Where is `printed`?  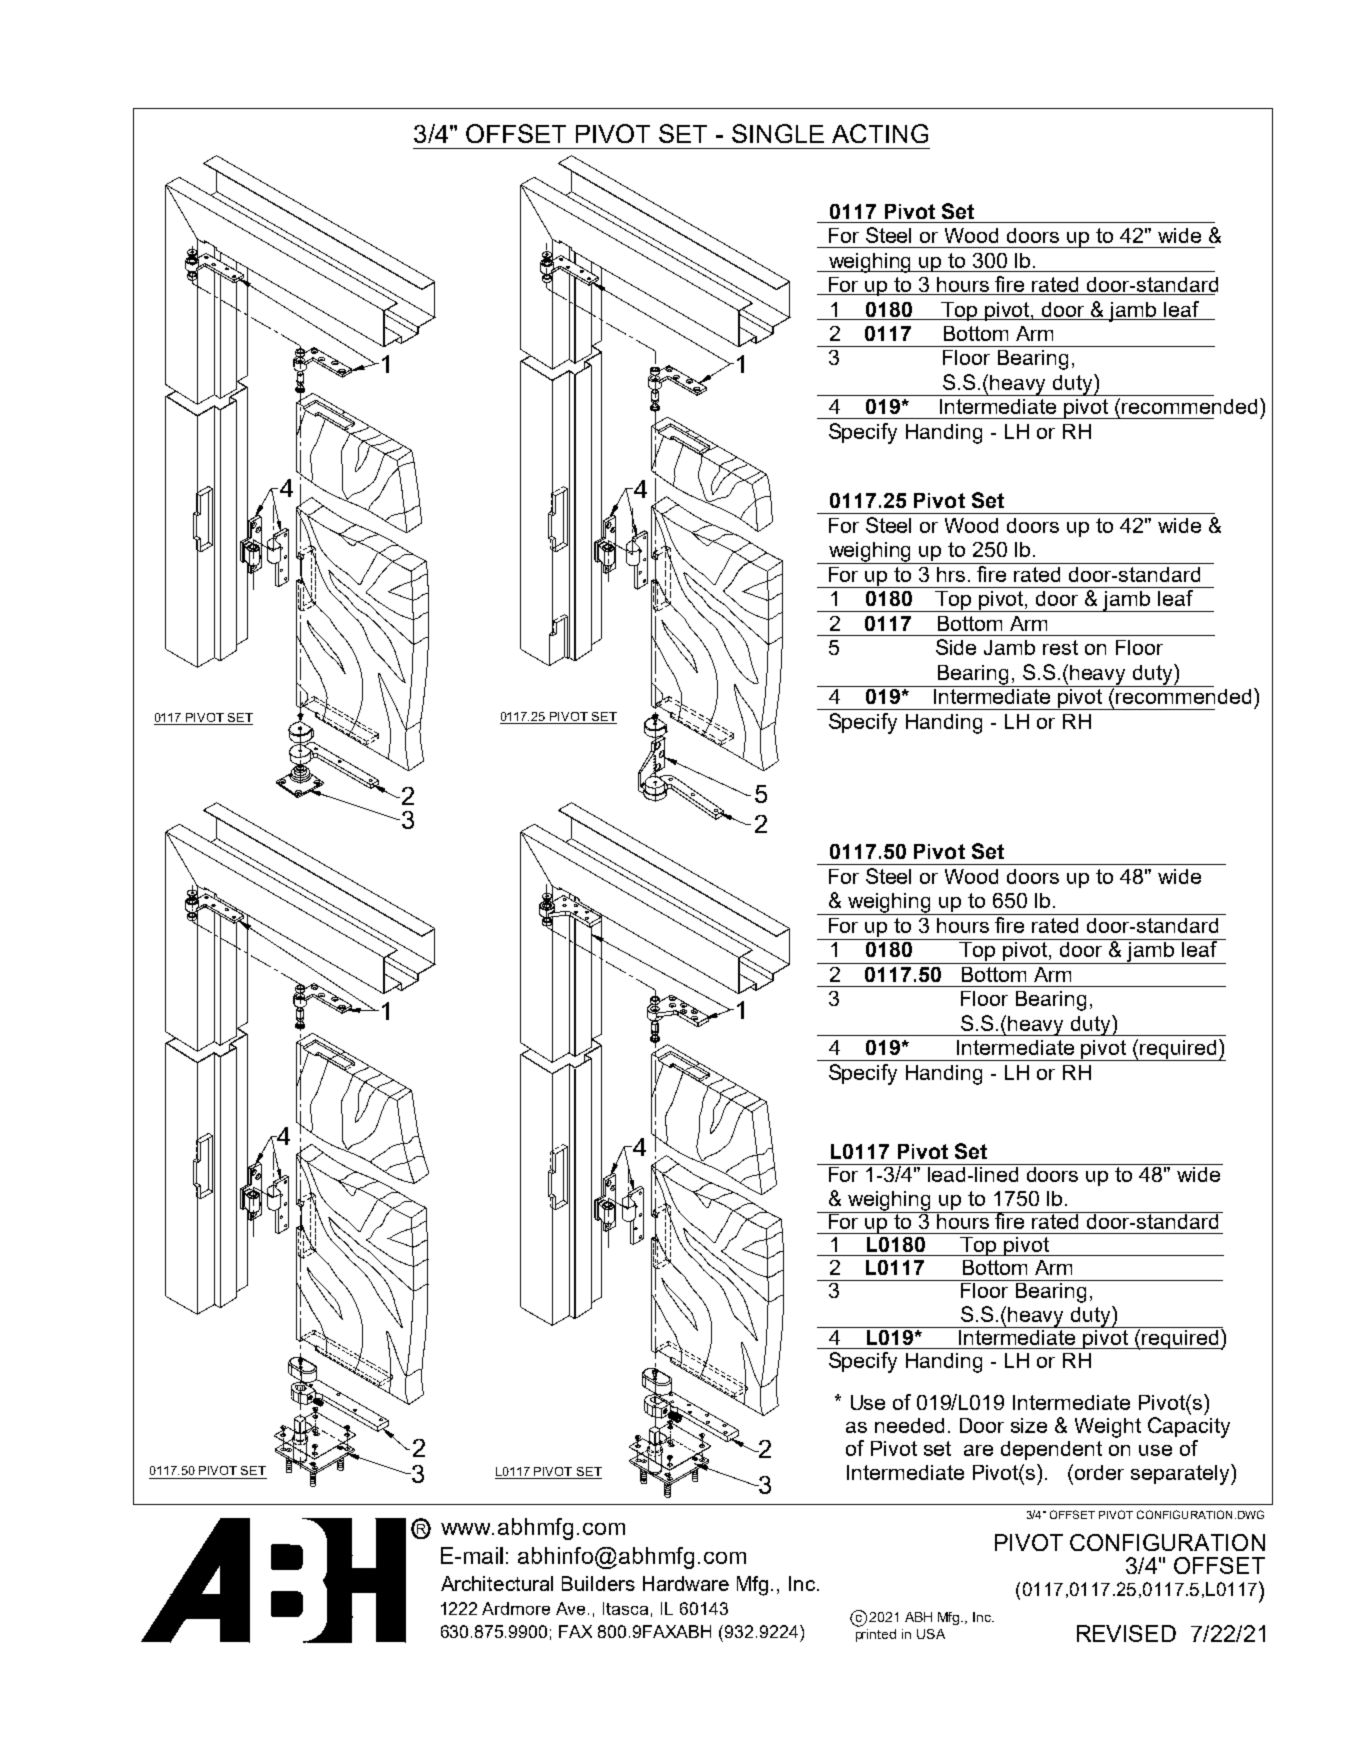
printed is located at coordinates (876, 1635).
